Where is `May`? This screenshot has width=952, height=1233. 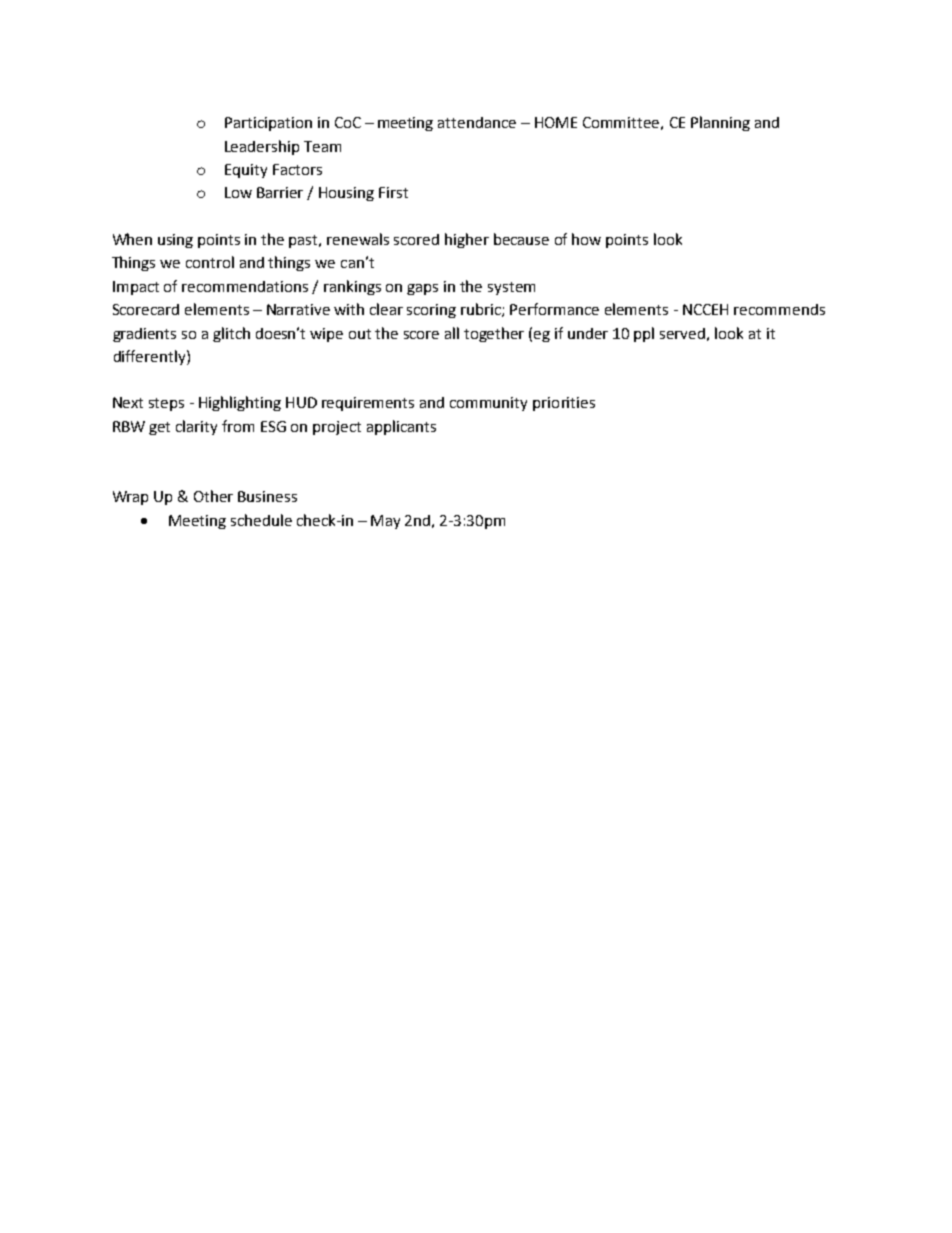 May is located at coordinates (385, 522).
